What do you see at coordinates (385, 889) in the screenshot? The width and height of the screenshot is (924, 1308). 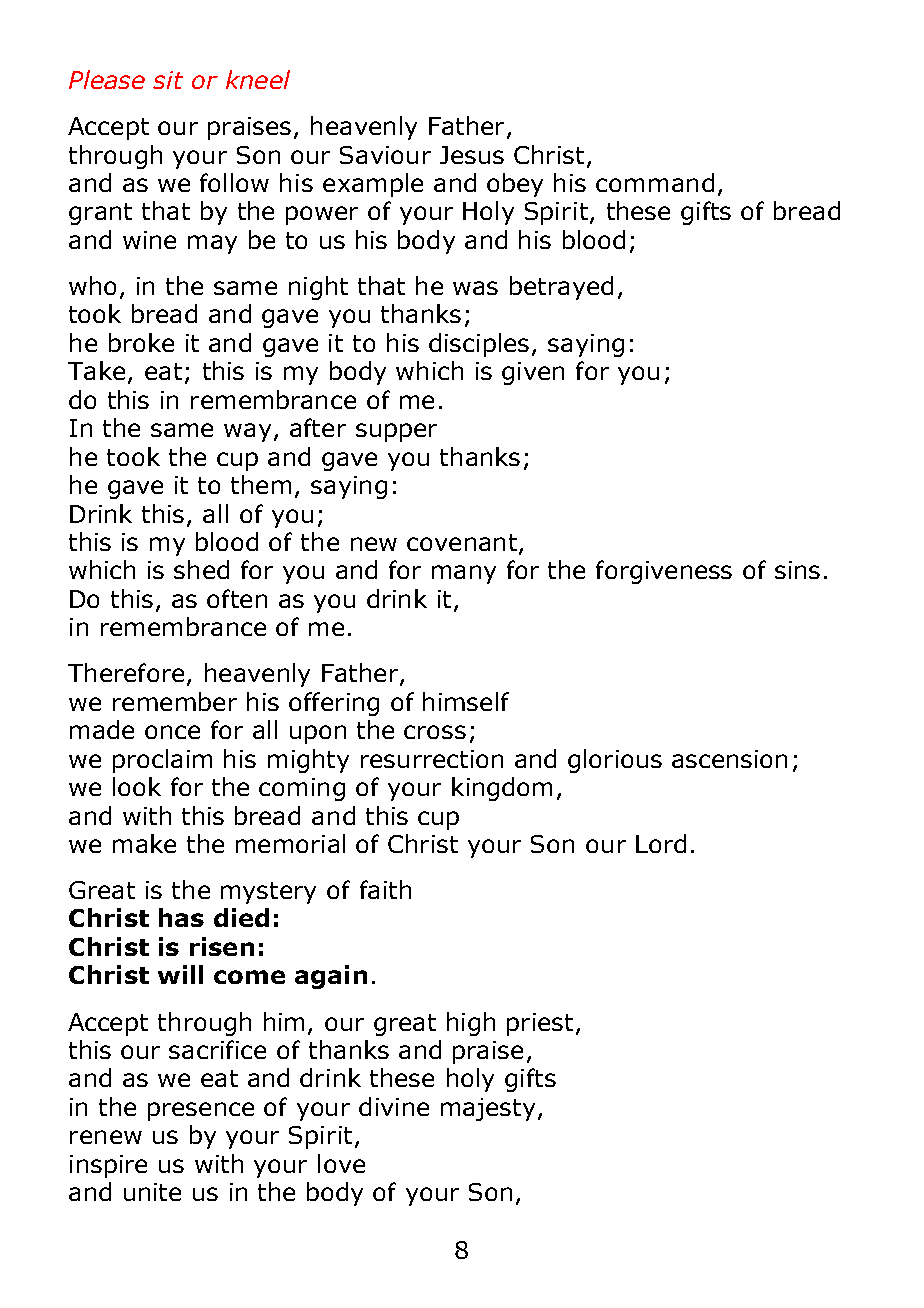 I see `faith` at bounding box center [385, 889].
